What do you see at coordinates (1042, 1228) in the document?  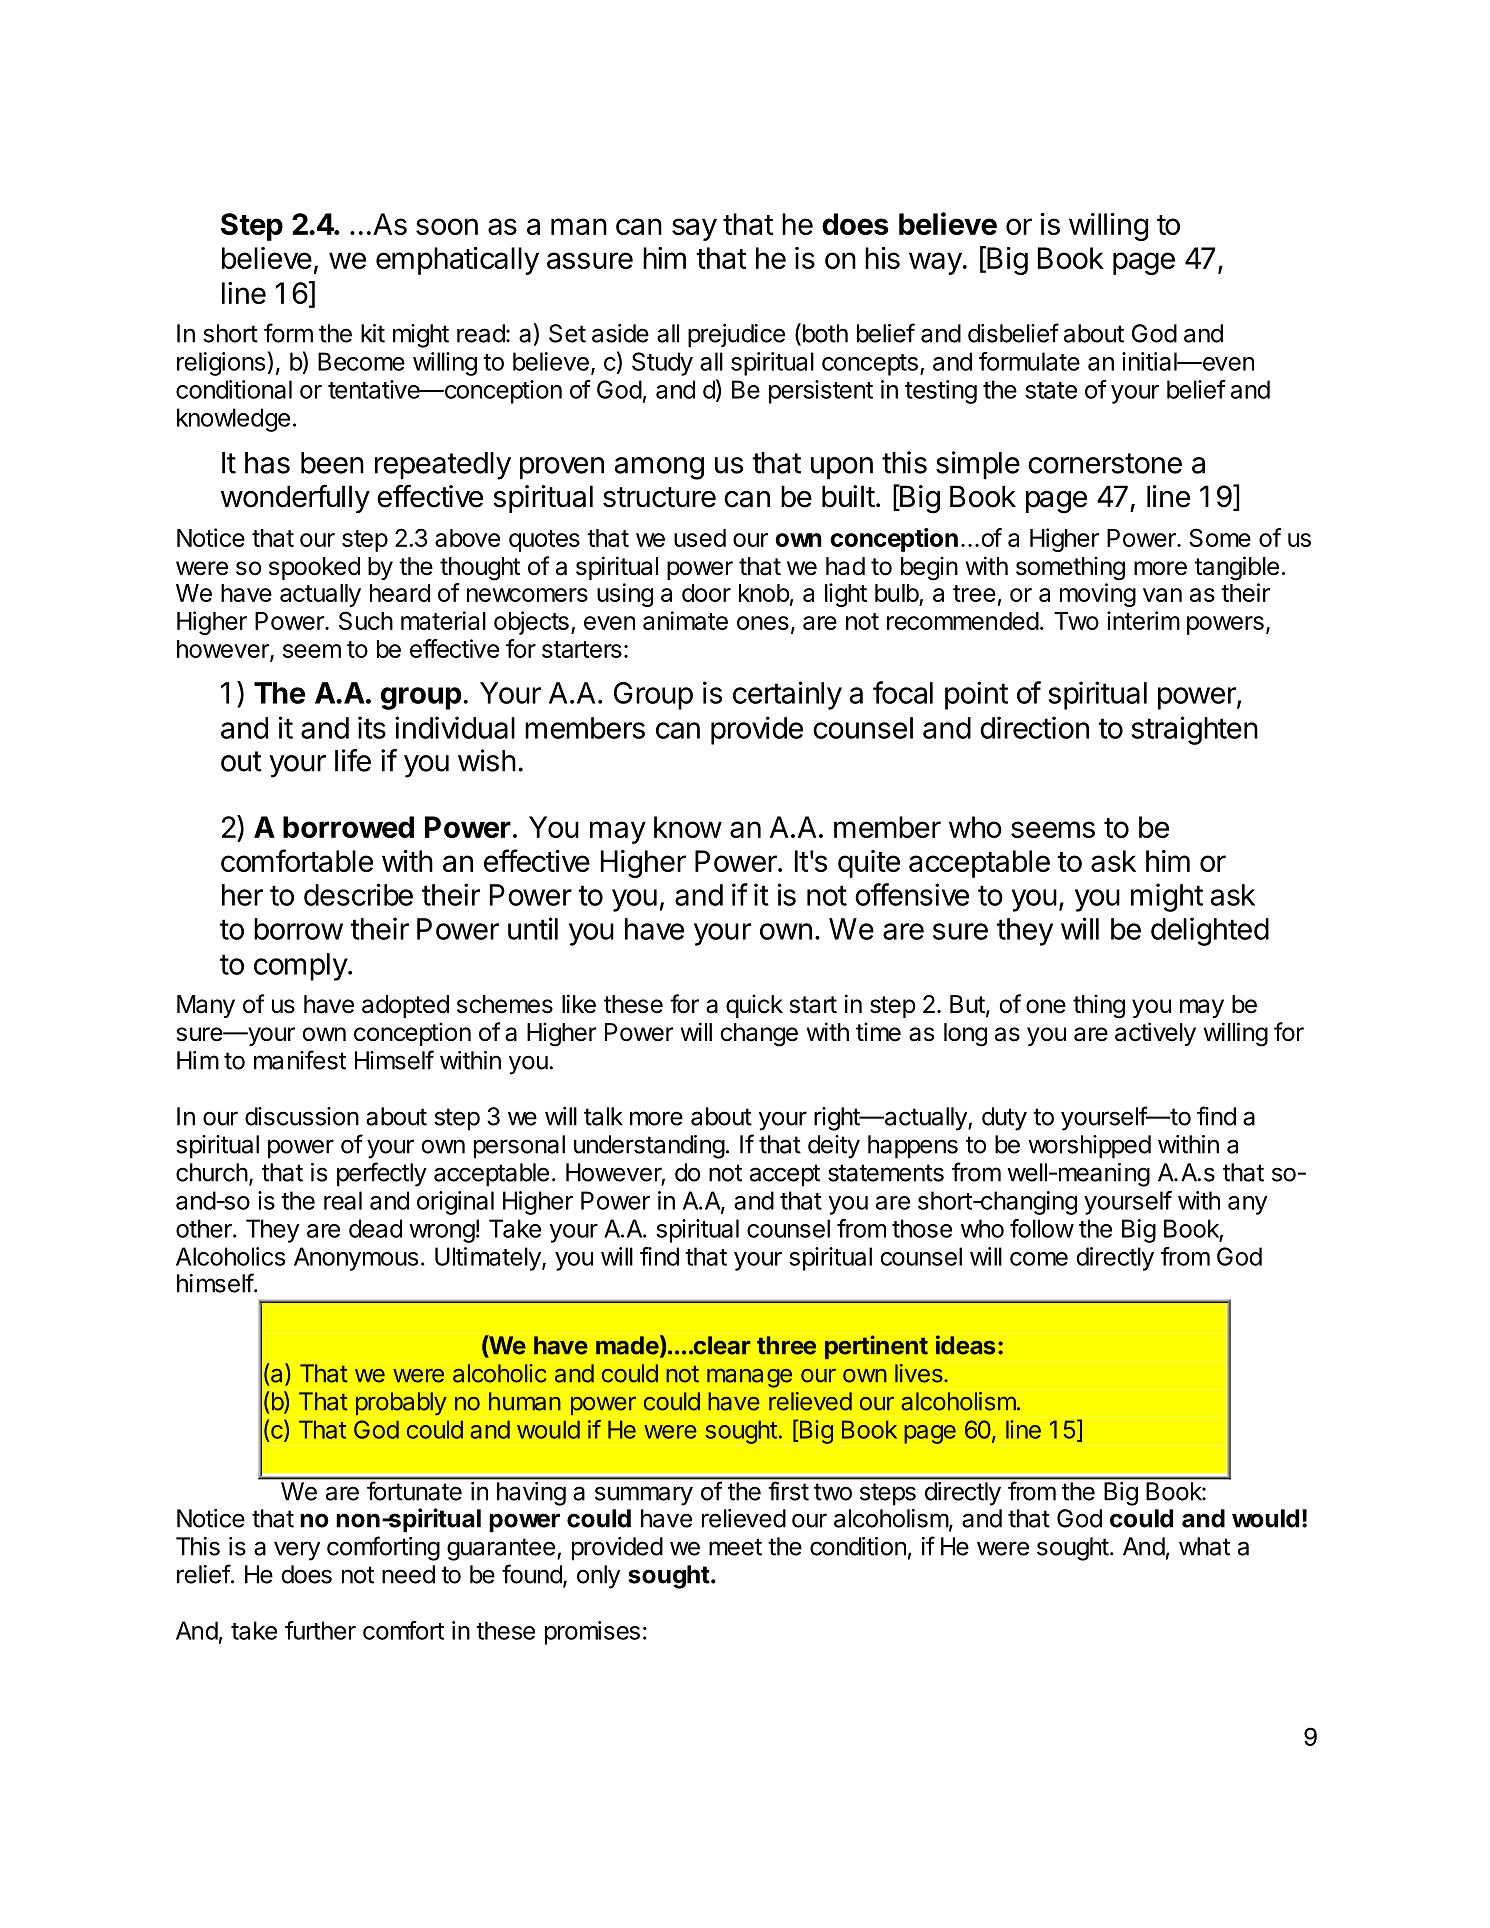 I see `follow` at bounding box center [1042, 1228].
